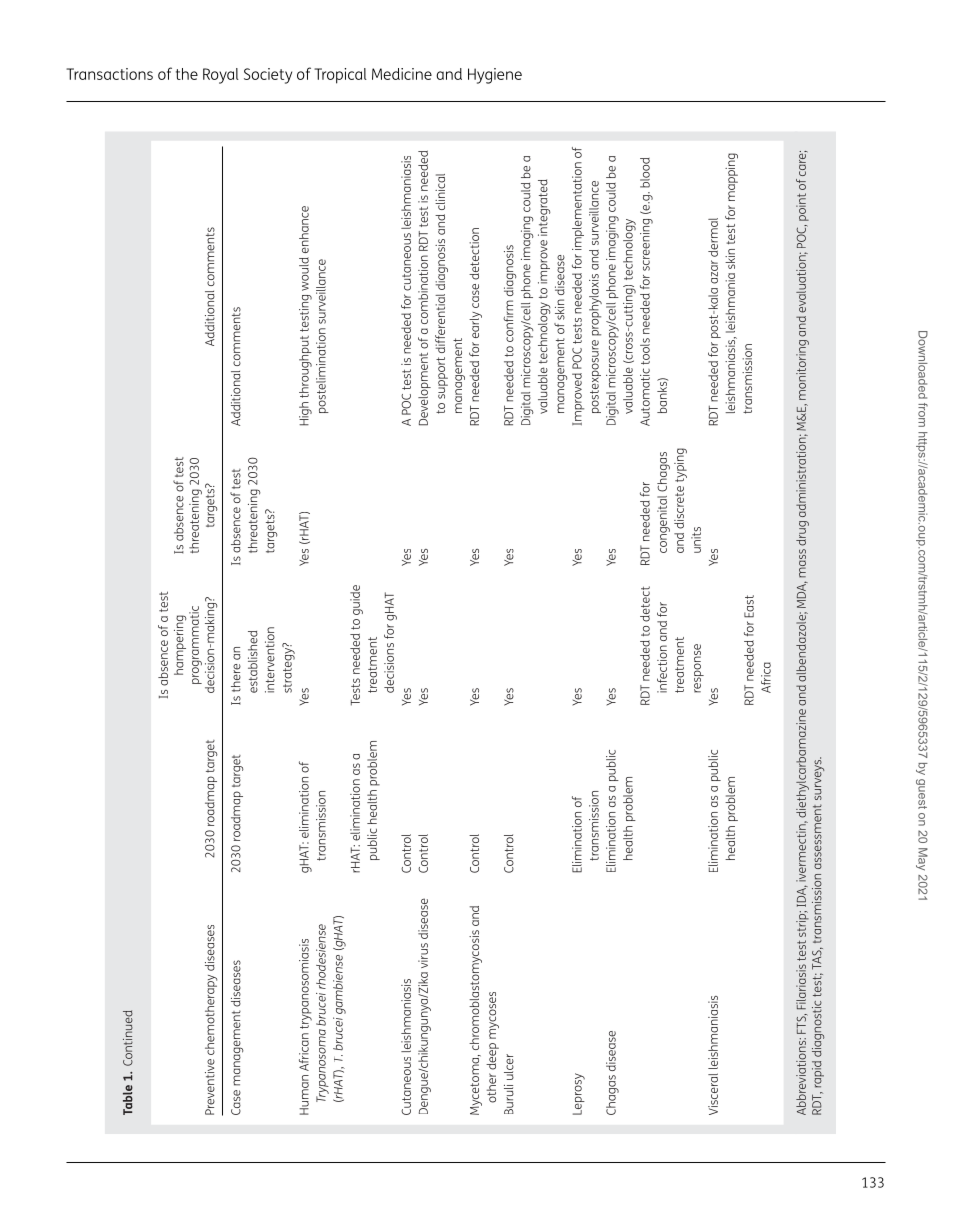  Describe the element at coordinates (109, 74) in the screenshot. I see `Transactions` at that location.
